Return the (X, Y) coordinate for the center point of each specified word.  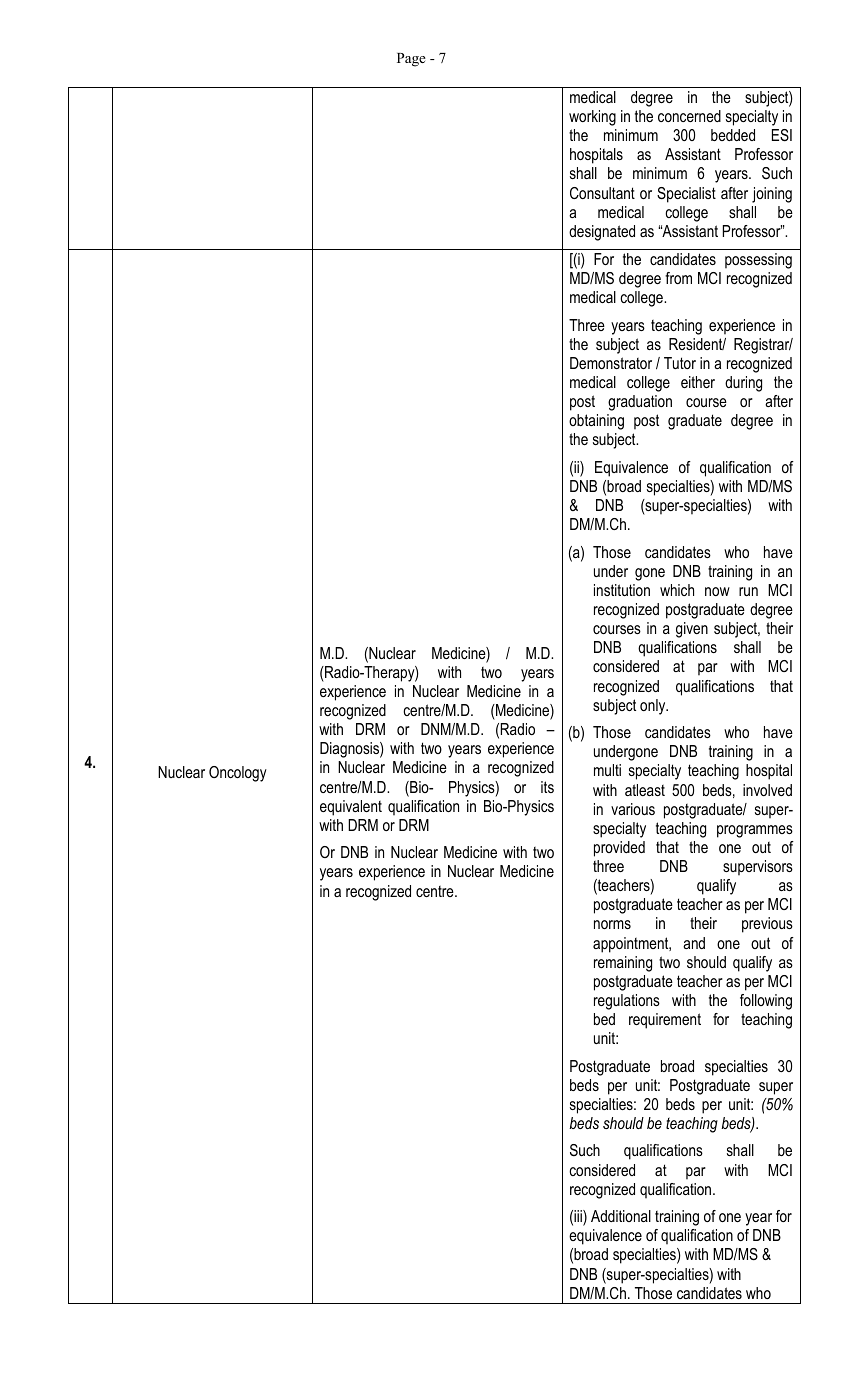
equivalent (351, 808)
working (592, 118)
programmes (755, 831)
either (698, 382)
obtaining (596, 422)
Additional (621, 1216)
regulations (627, 1002)
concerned (689, 116)
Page (411, 60)
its (547, 787)
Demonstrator (611, 363)
